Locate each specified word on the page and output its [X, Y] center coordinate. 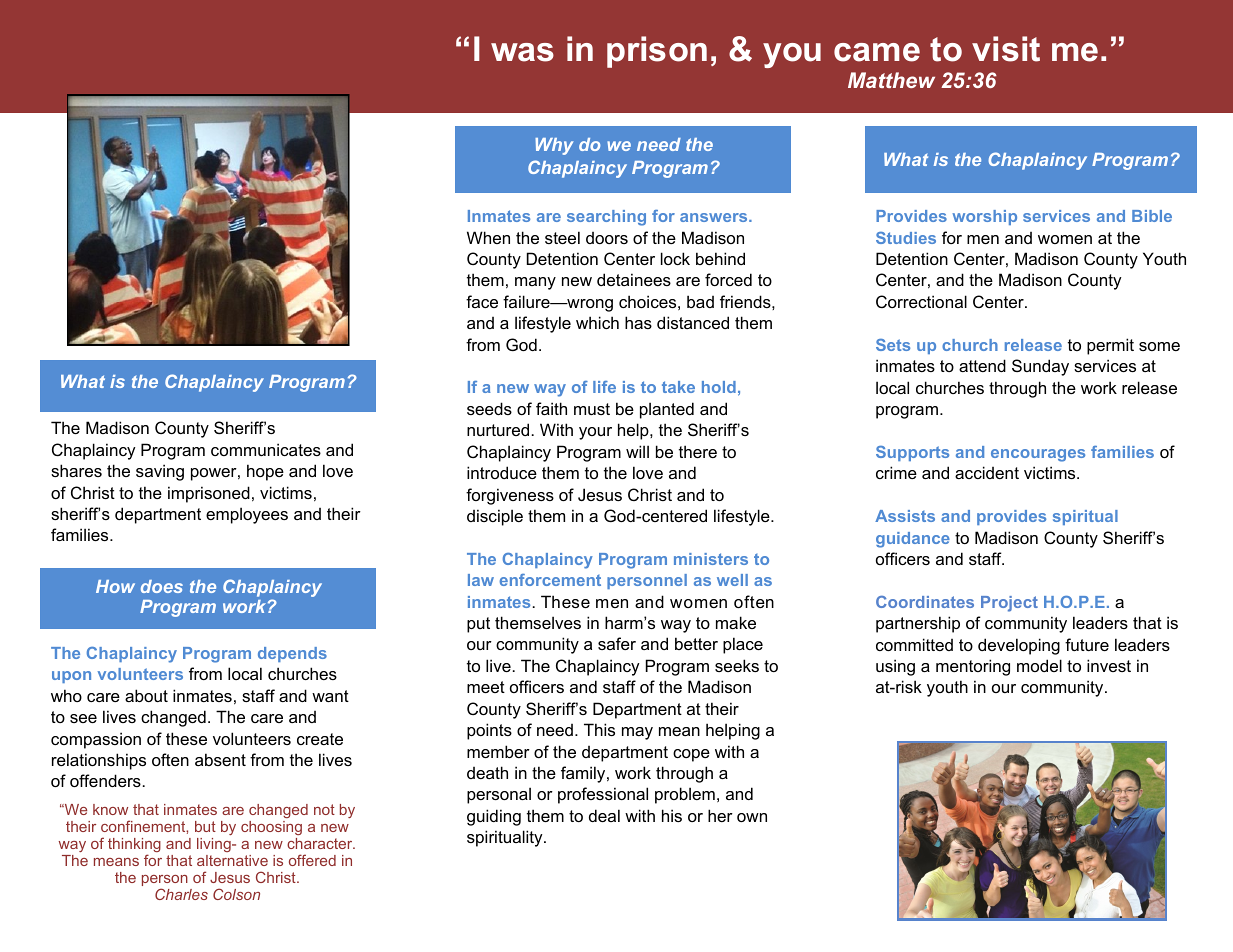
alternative [232, 860]
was [522, 52]
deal [604, 815]
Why [554, 146]
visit [1006, 49]
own [752, 817]
